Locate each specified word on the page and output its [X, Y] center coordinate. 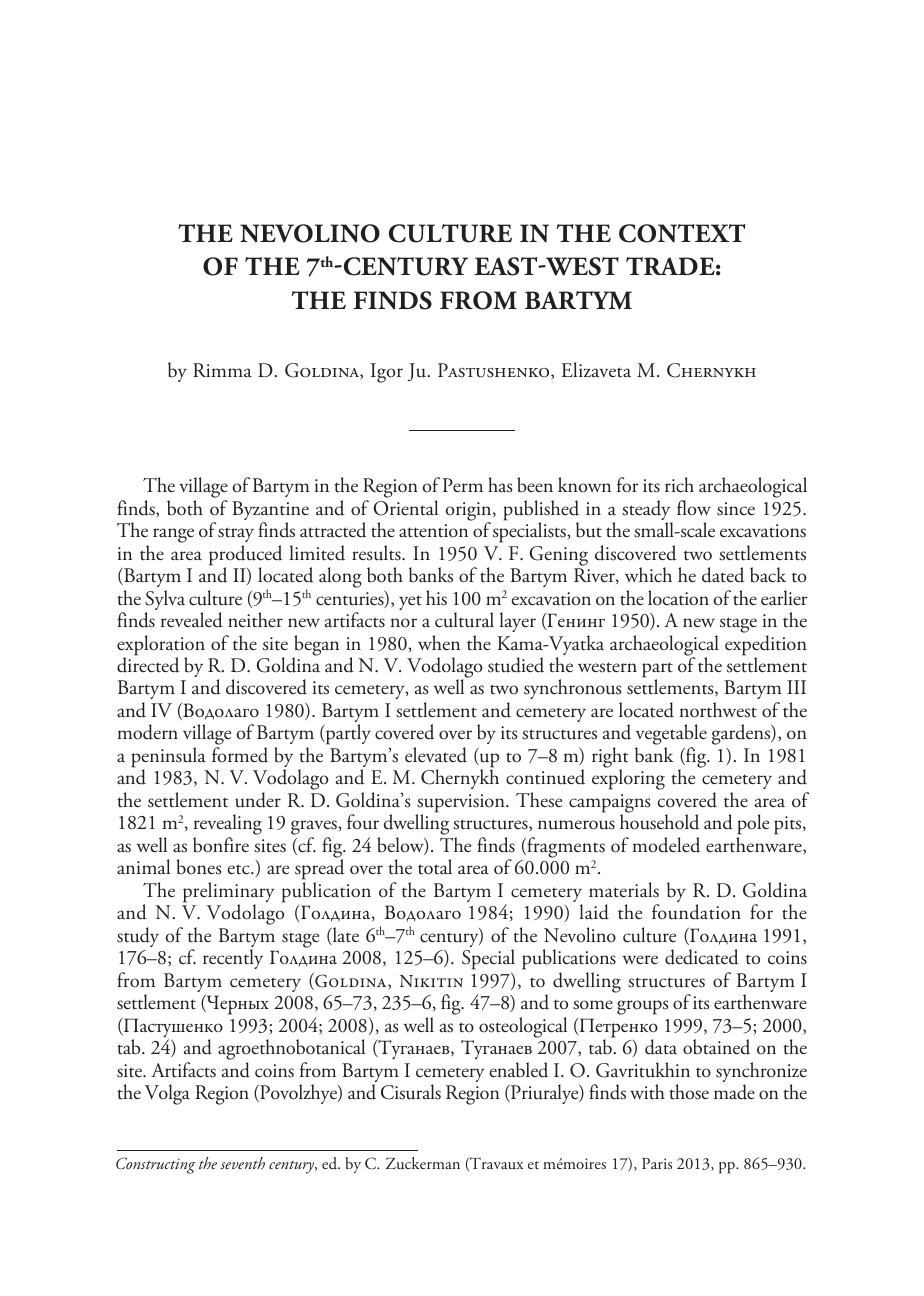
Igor [387, 373]
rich [679, 485]
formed [240, 755]
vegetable [671, 736]
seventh [242, 1163]
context [682, 233]
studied [516, 665]
